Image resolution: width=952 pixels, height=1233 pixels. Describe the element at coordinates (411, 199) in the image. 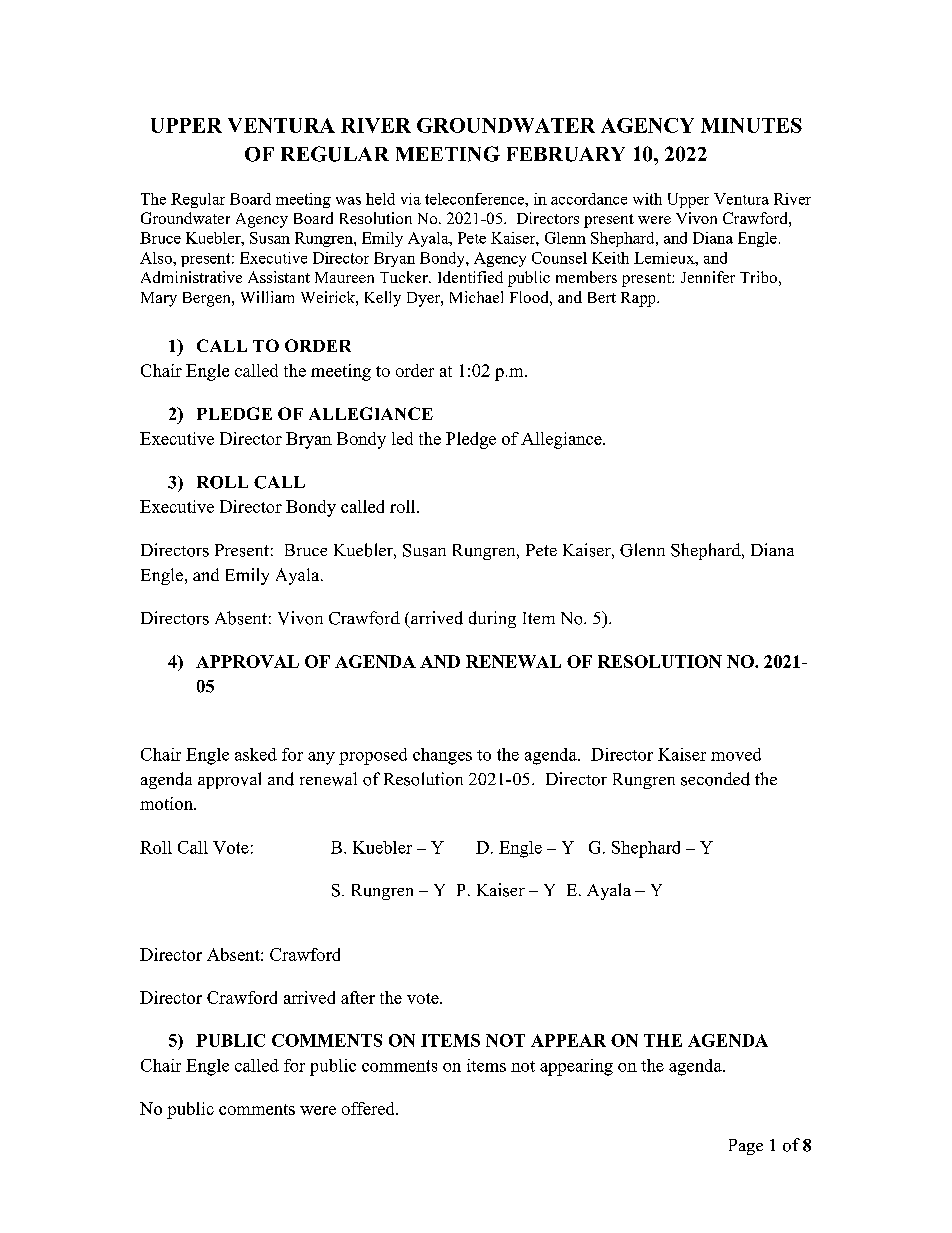

I see `via` at that location.
